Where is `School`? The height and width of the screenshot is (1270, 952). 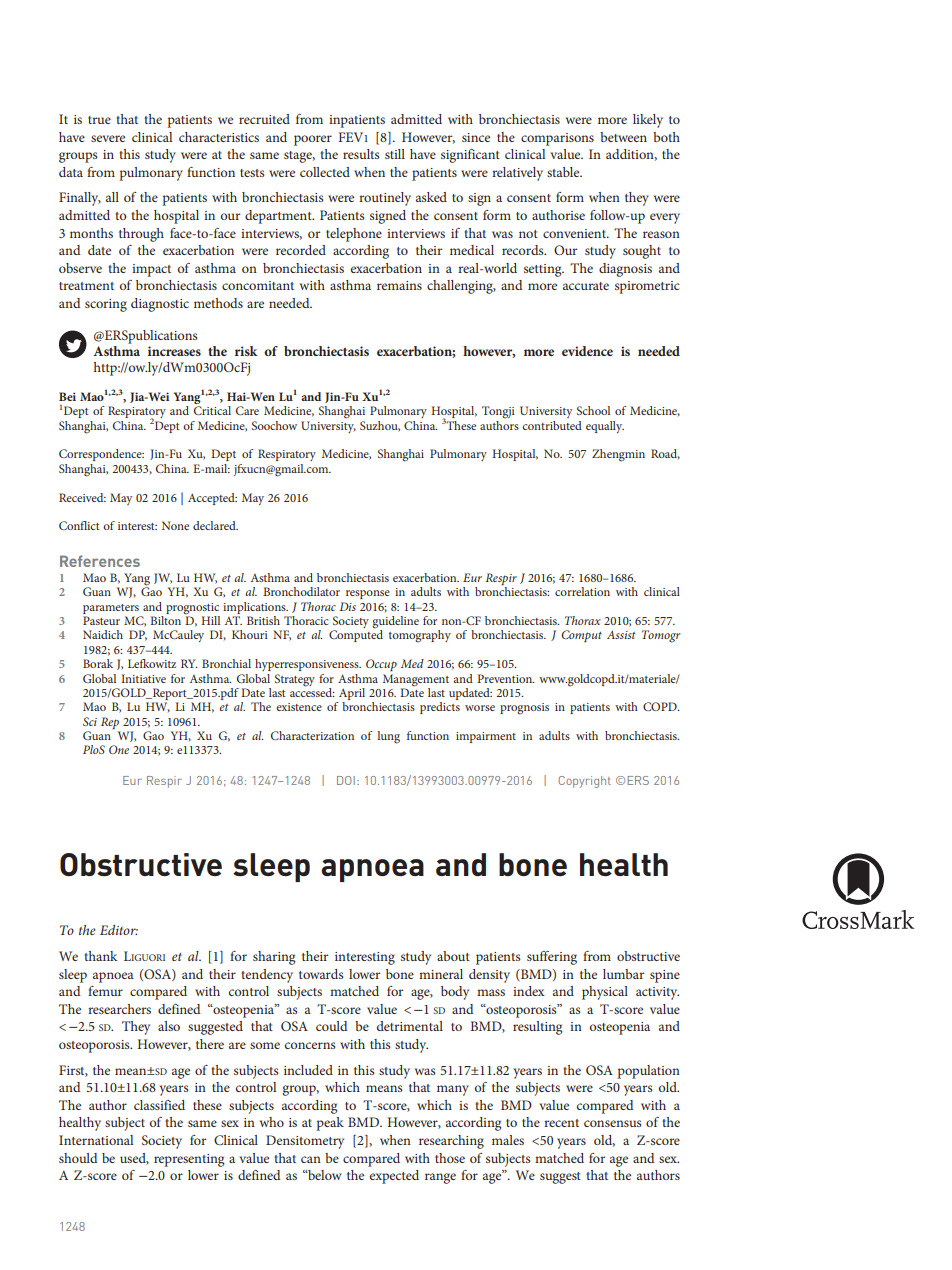
School is located at coordinates (593, 410).
